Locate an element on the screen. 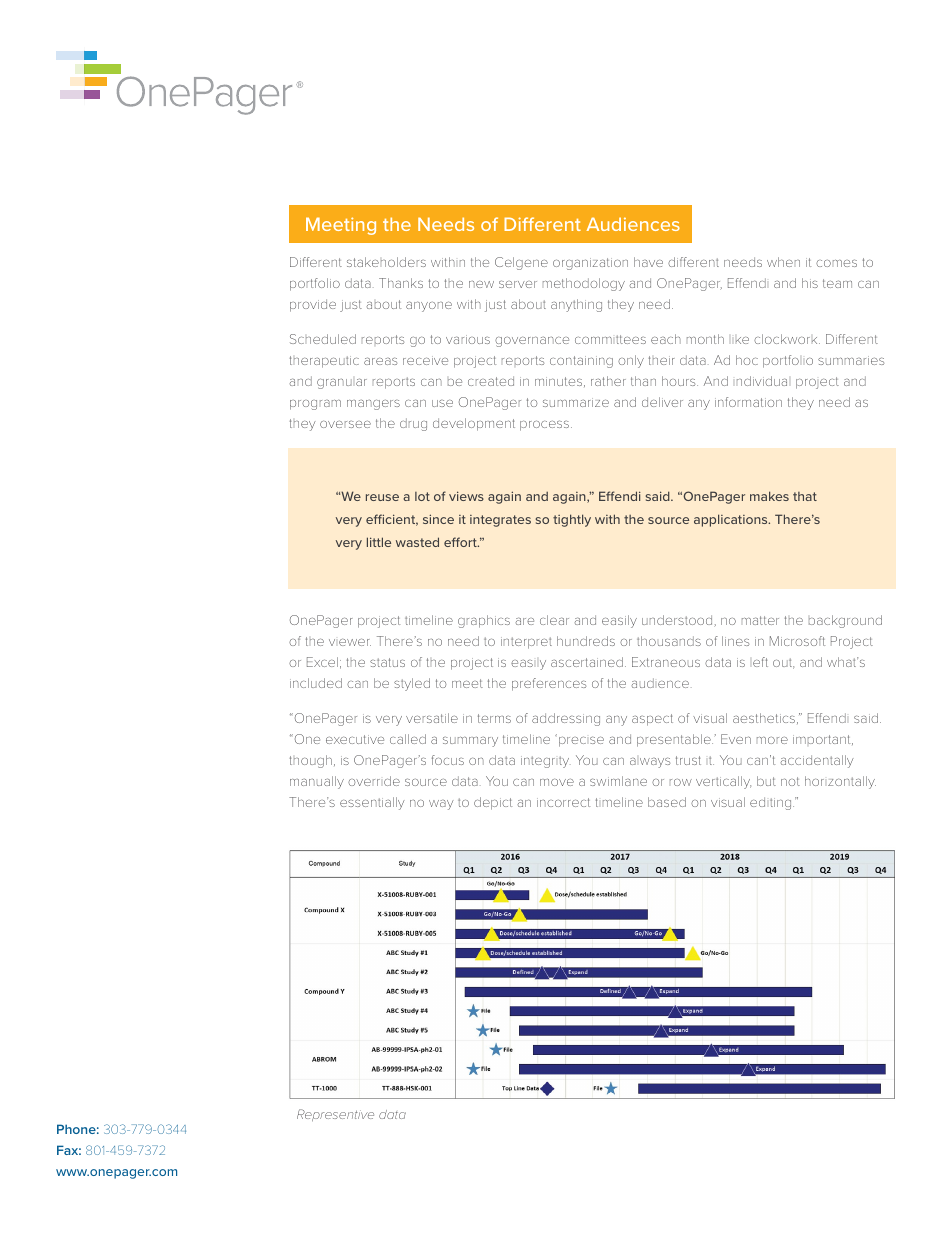 This screenshot has width=952, height=1233. ascertained is located at coordinates (587, 662).
